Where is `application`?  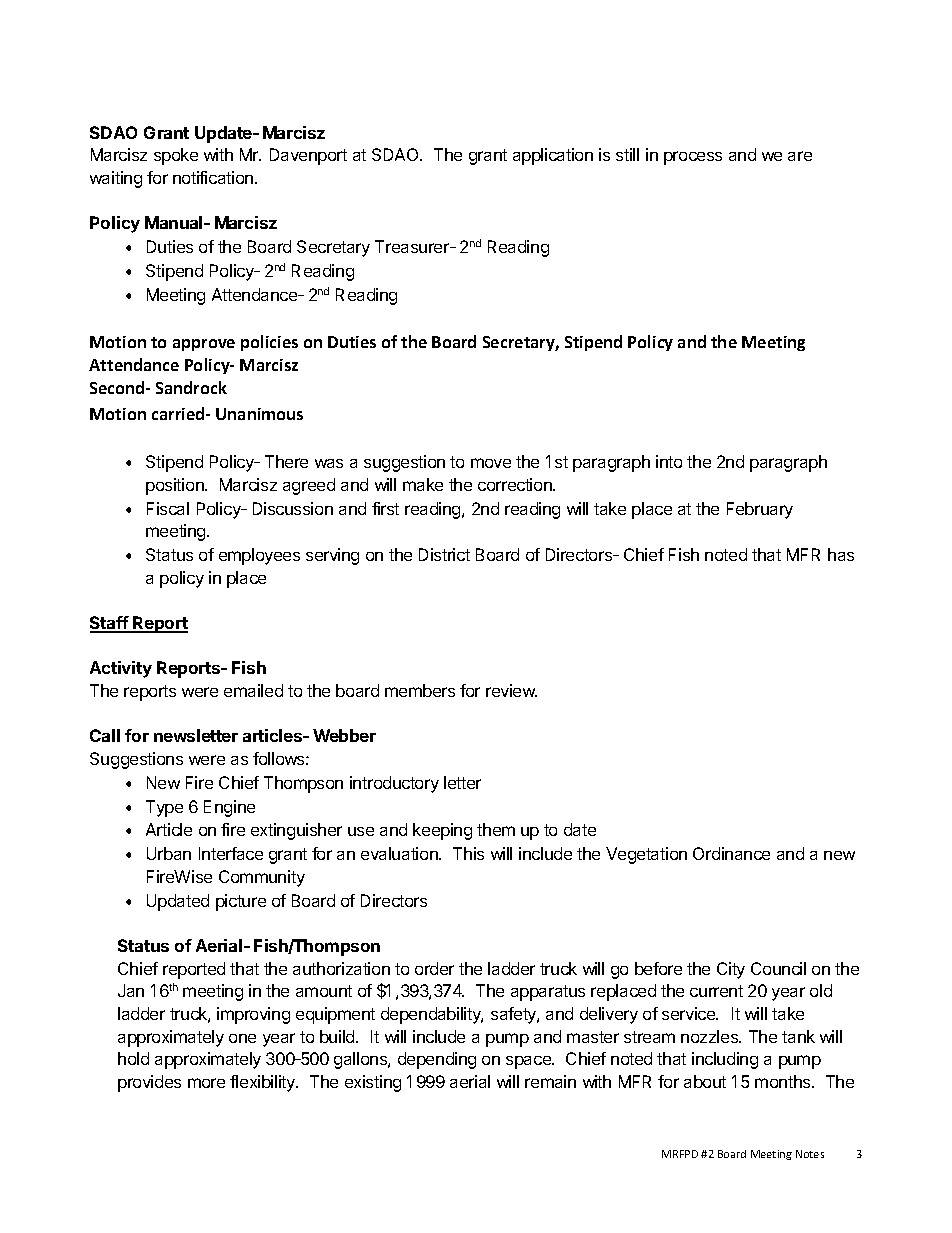 application is located at coordinates (553, 156).
